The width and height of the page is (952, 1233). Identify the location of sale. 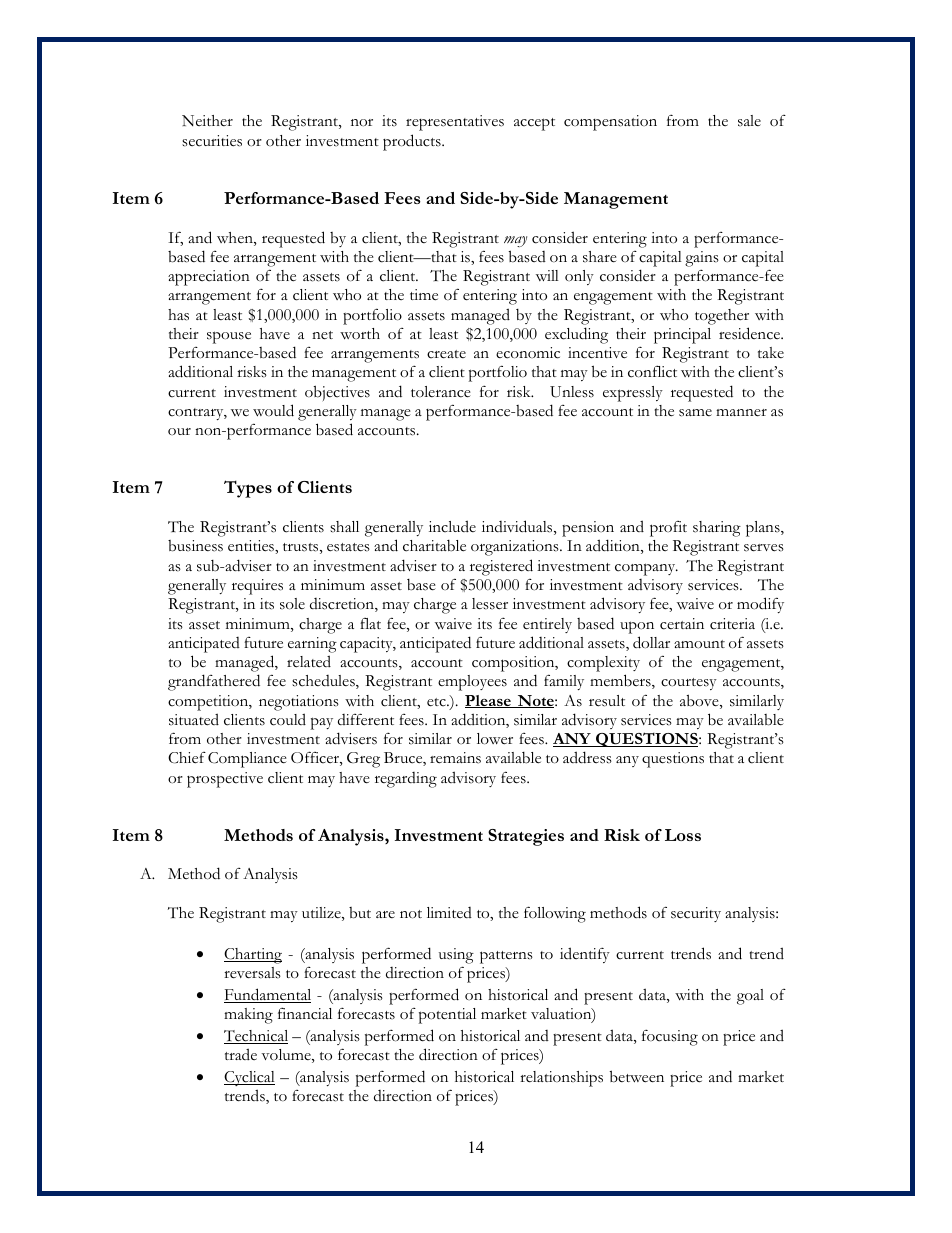
(749, 121).
